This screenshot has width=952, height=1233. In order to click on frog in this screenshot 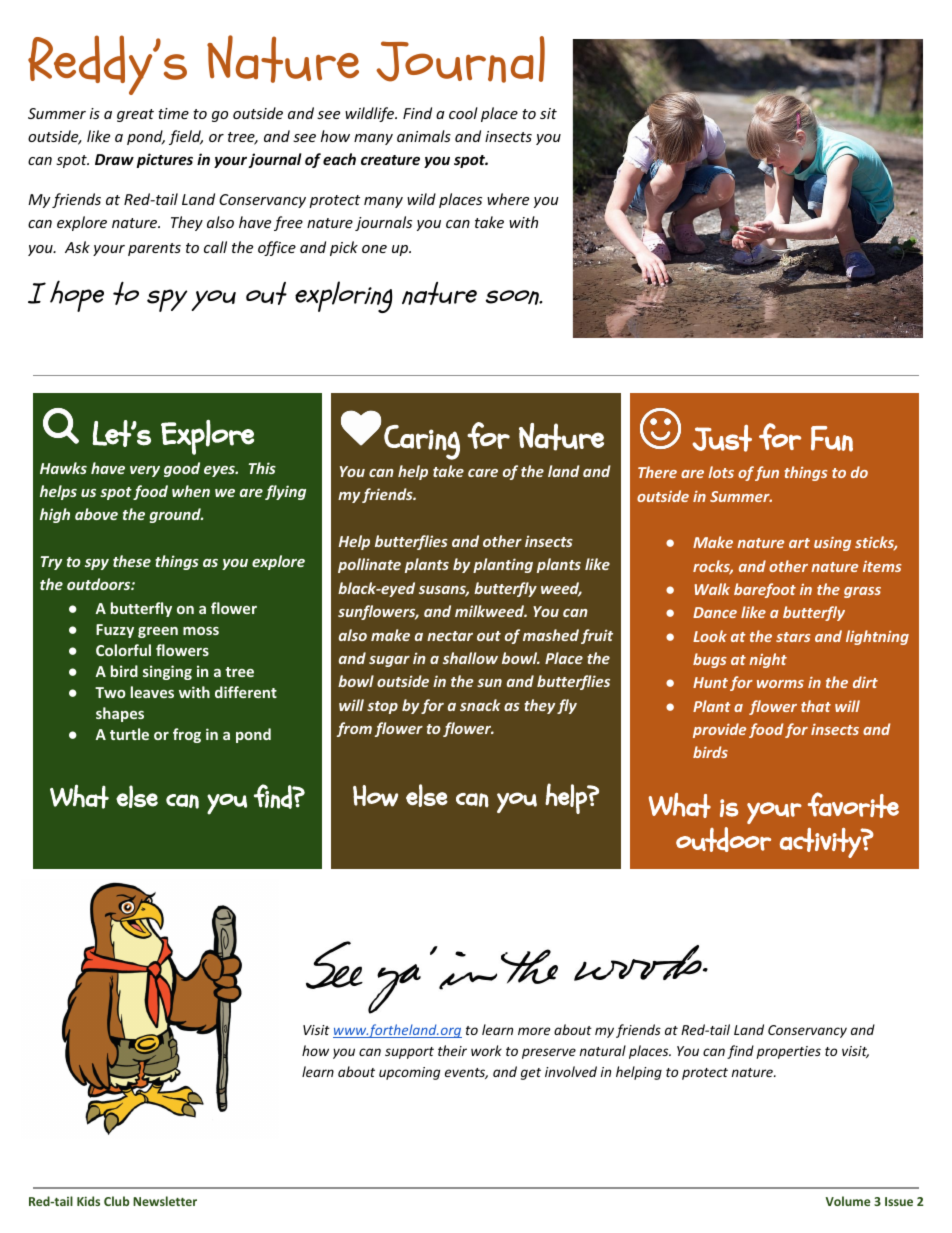, I will do `click(187, 735)`.
